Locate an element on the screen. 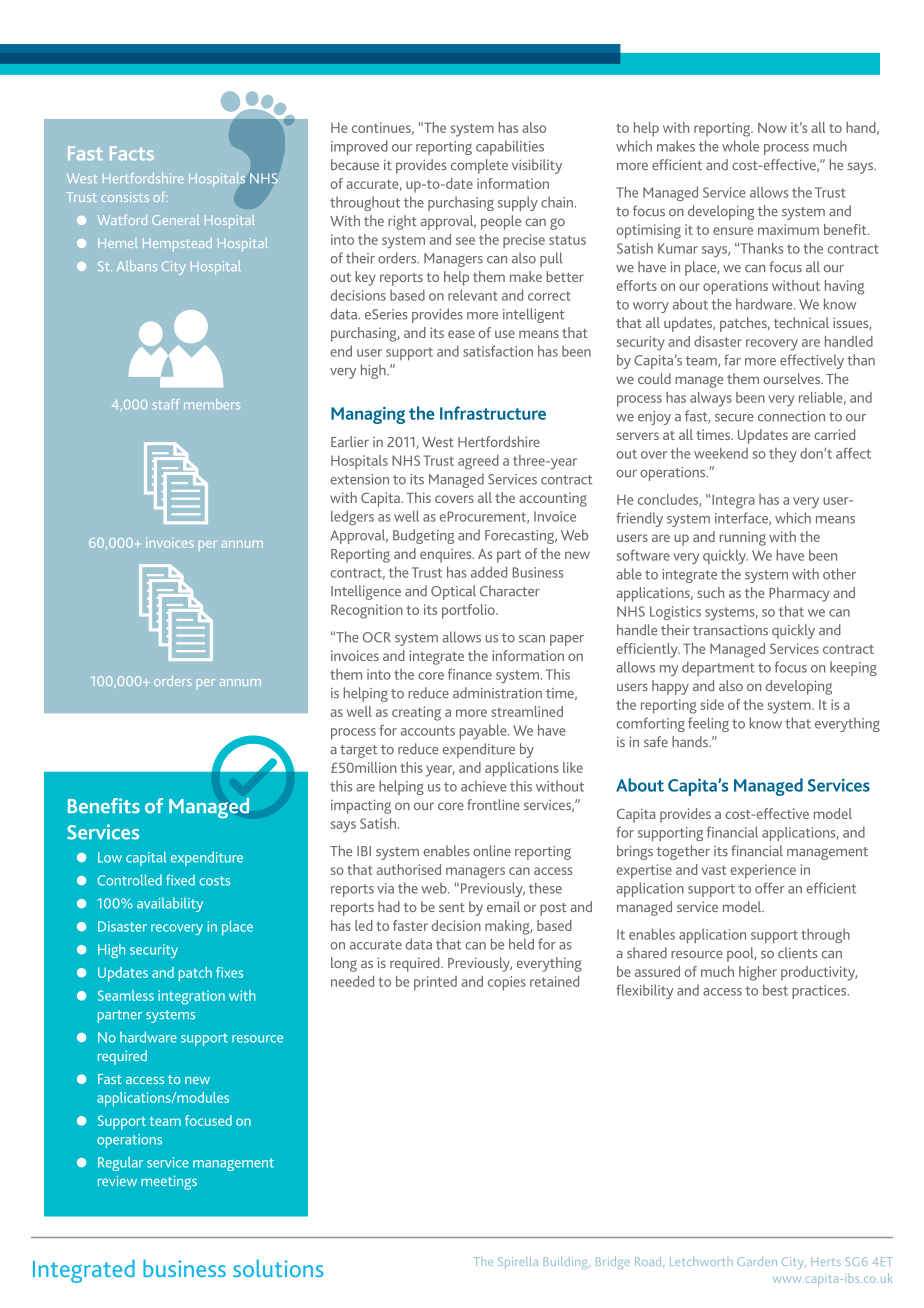  whole is located at coordinates (740, 146).
